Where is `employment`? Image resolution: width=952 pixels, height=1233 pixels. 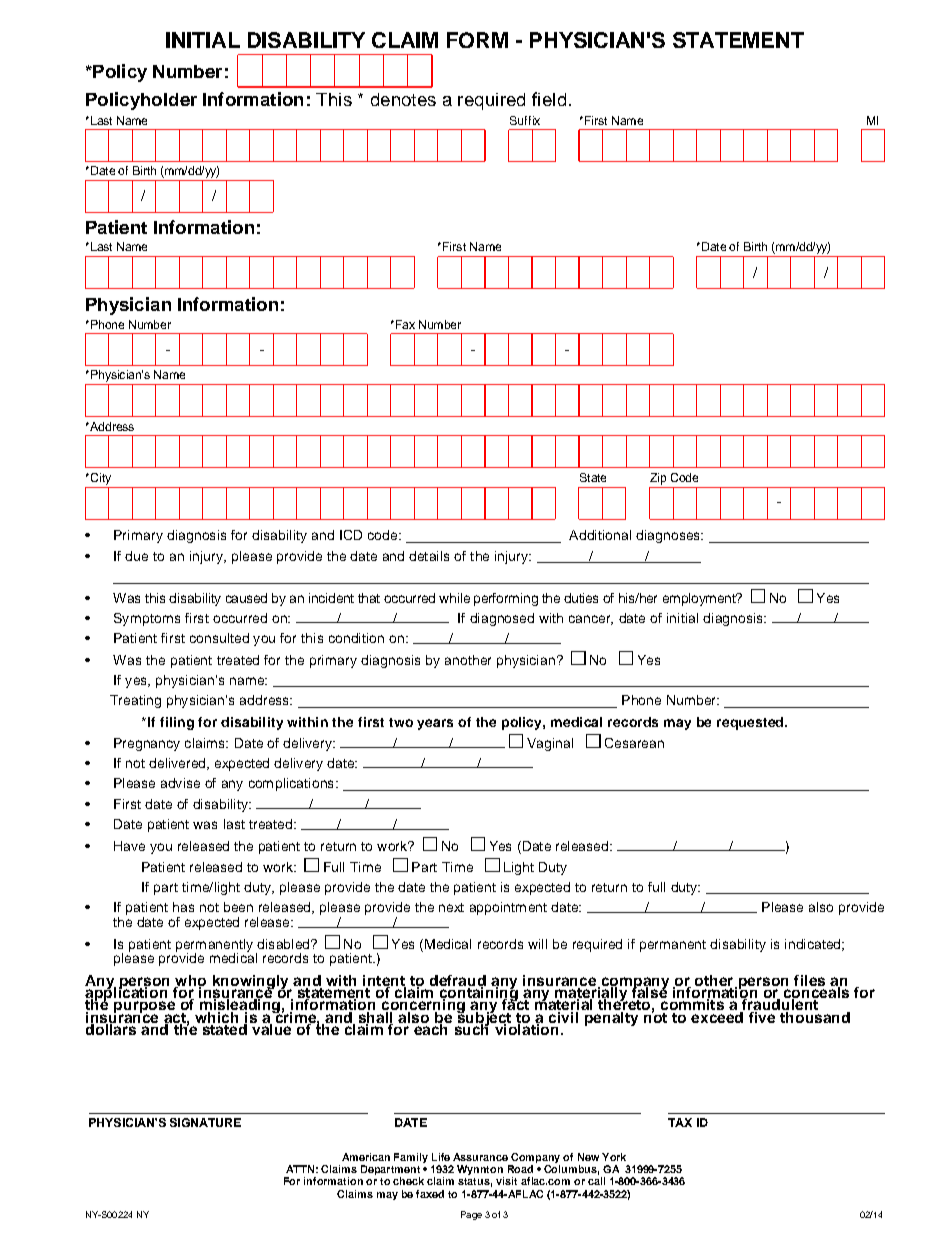
employment is located at coordinates (700, 599).
